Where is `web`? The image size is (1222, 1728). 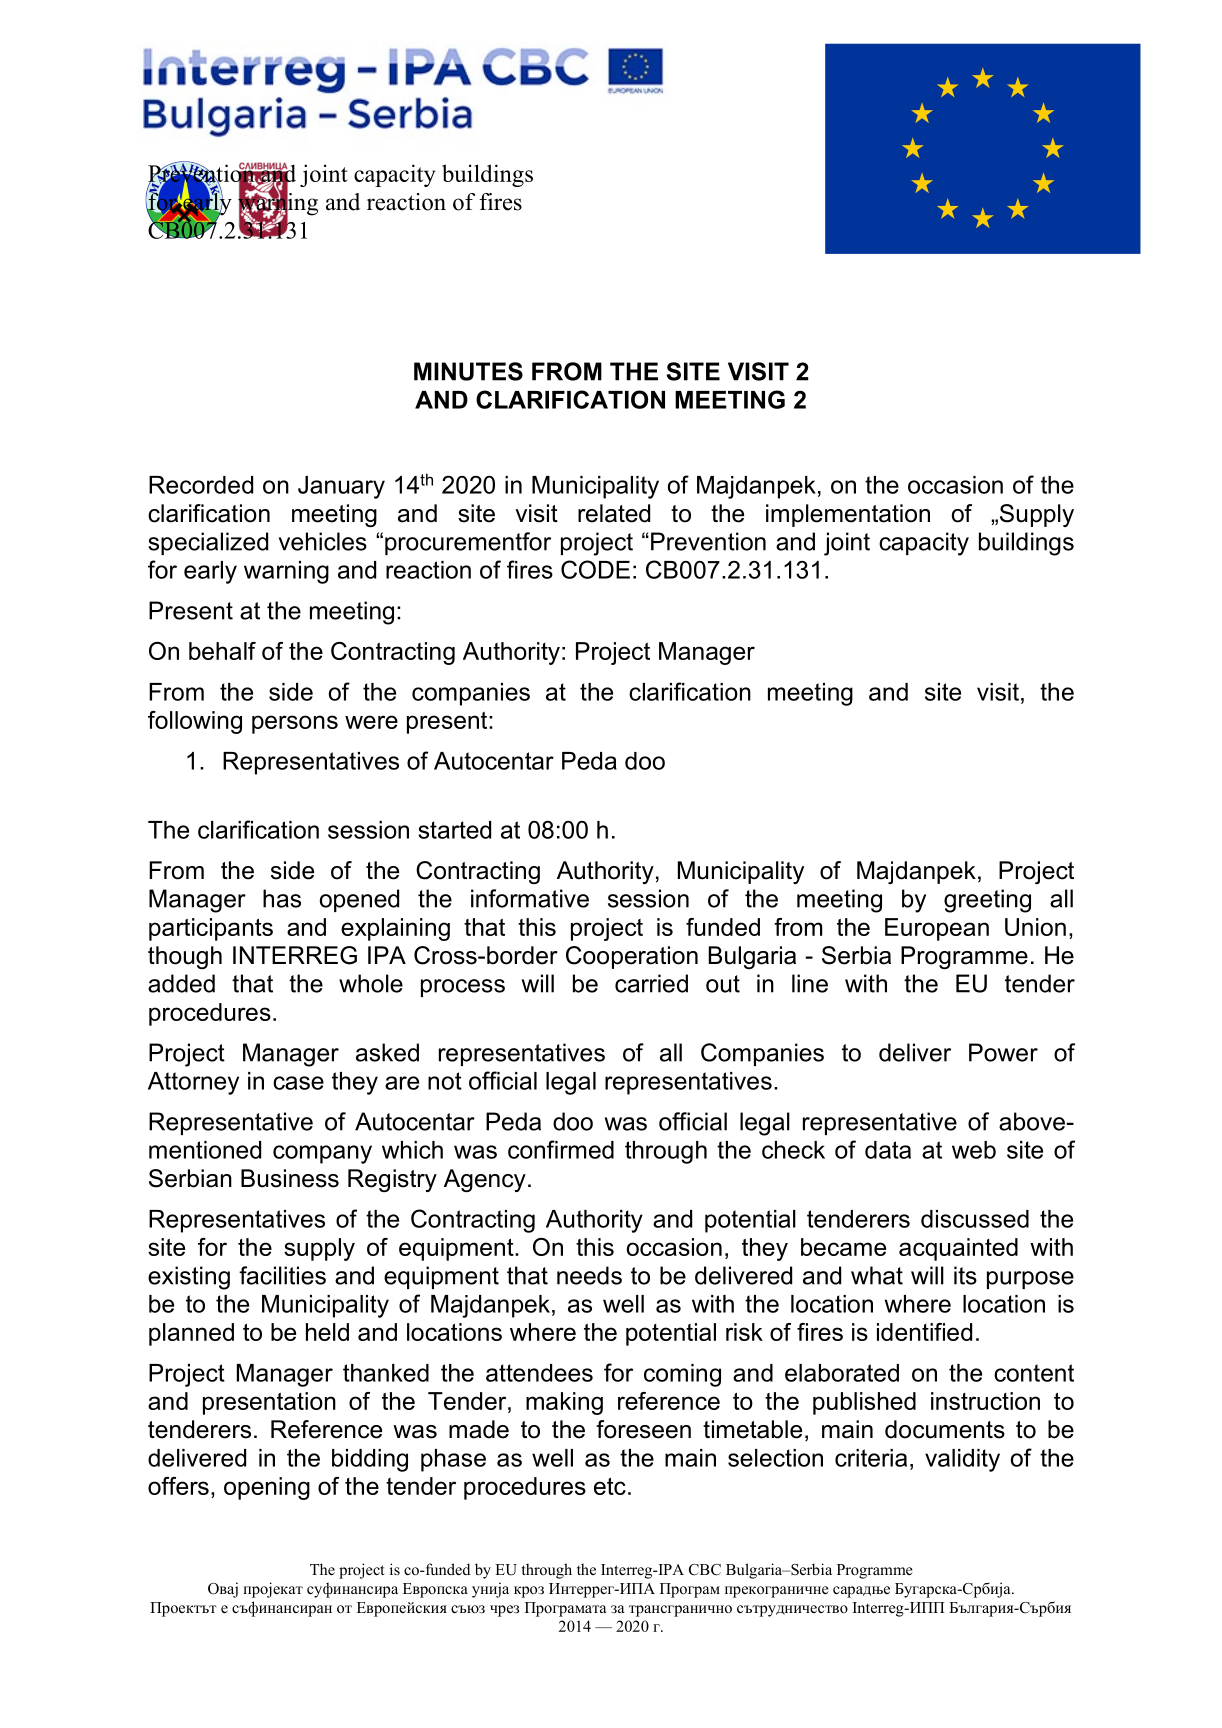 web is located at coordinates (974, 1150).
